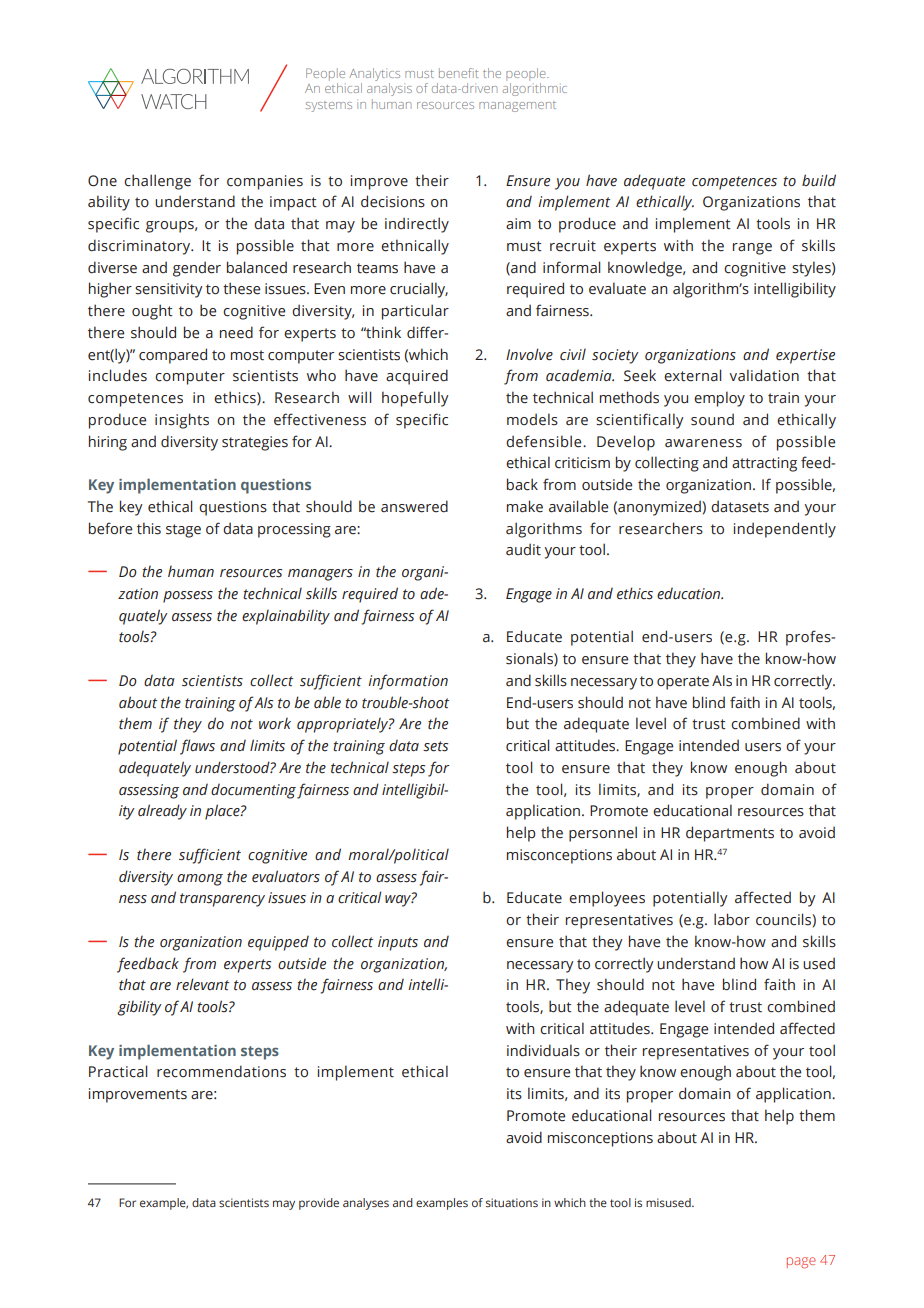 The image size is (924, 1308). What do you see at coordinates (730, 834) in the screenshot?
I see `departments` at bounding box center [730, 834].
